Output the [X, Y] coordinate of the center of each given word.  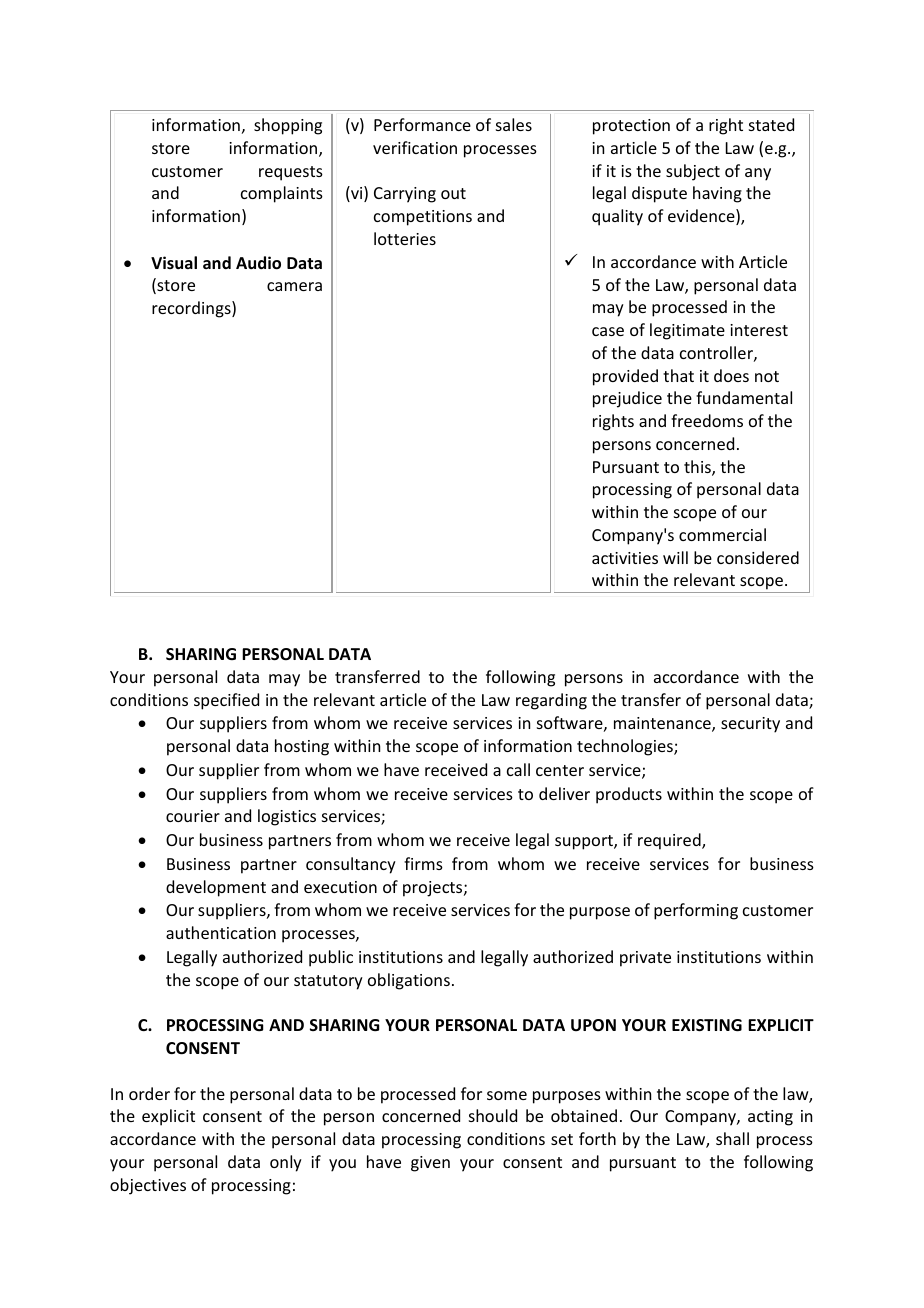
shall [732, 1138]
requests [291, 173]
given [430, 1164]
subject [693, 172]
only [286, 1163]
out [453, 193]
